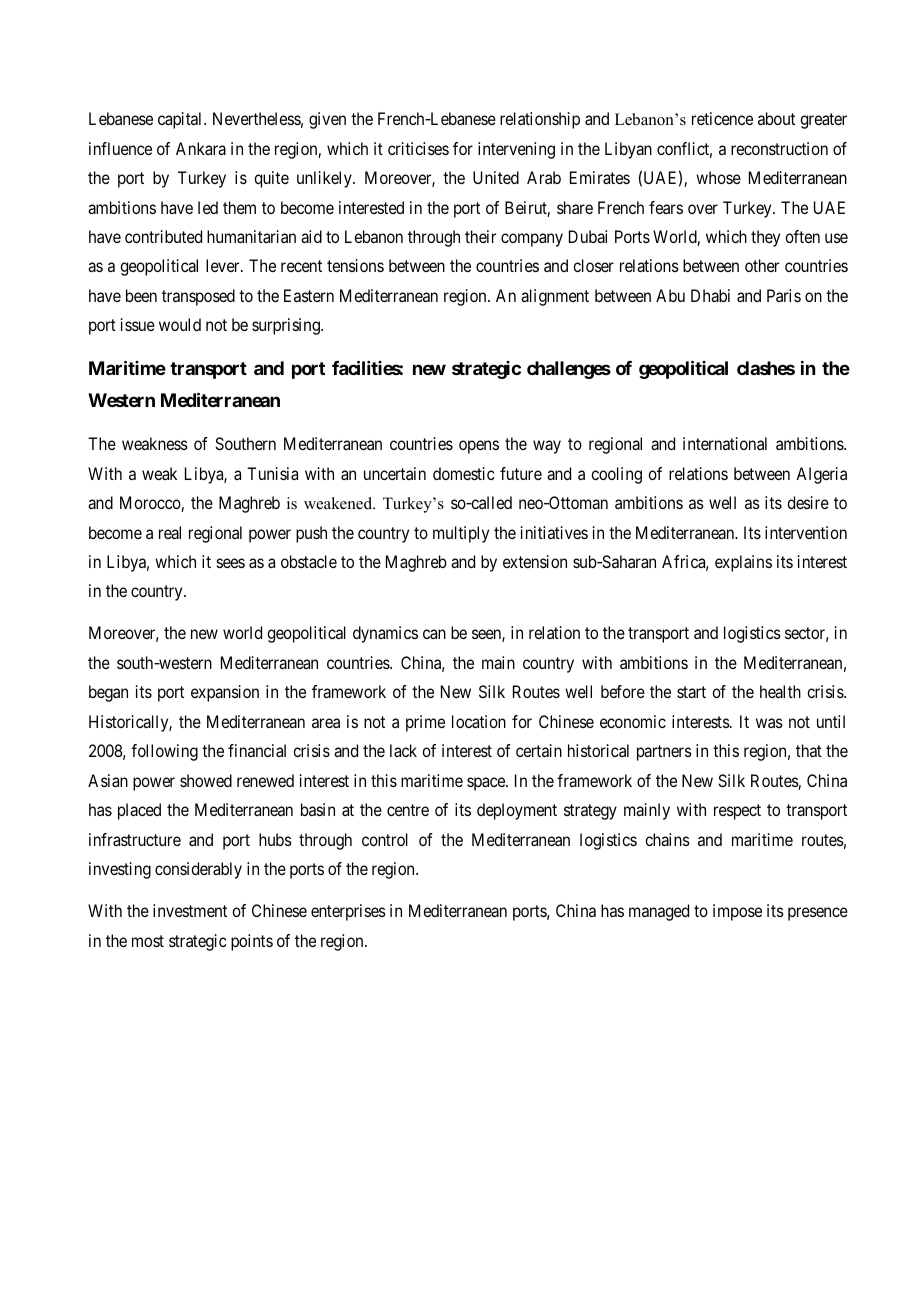 Image resolution: width=924 pixels, height=1308 pixels. Describe the element at coordinates (461, 534) in the page. I see `multiply` at that location.
